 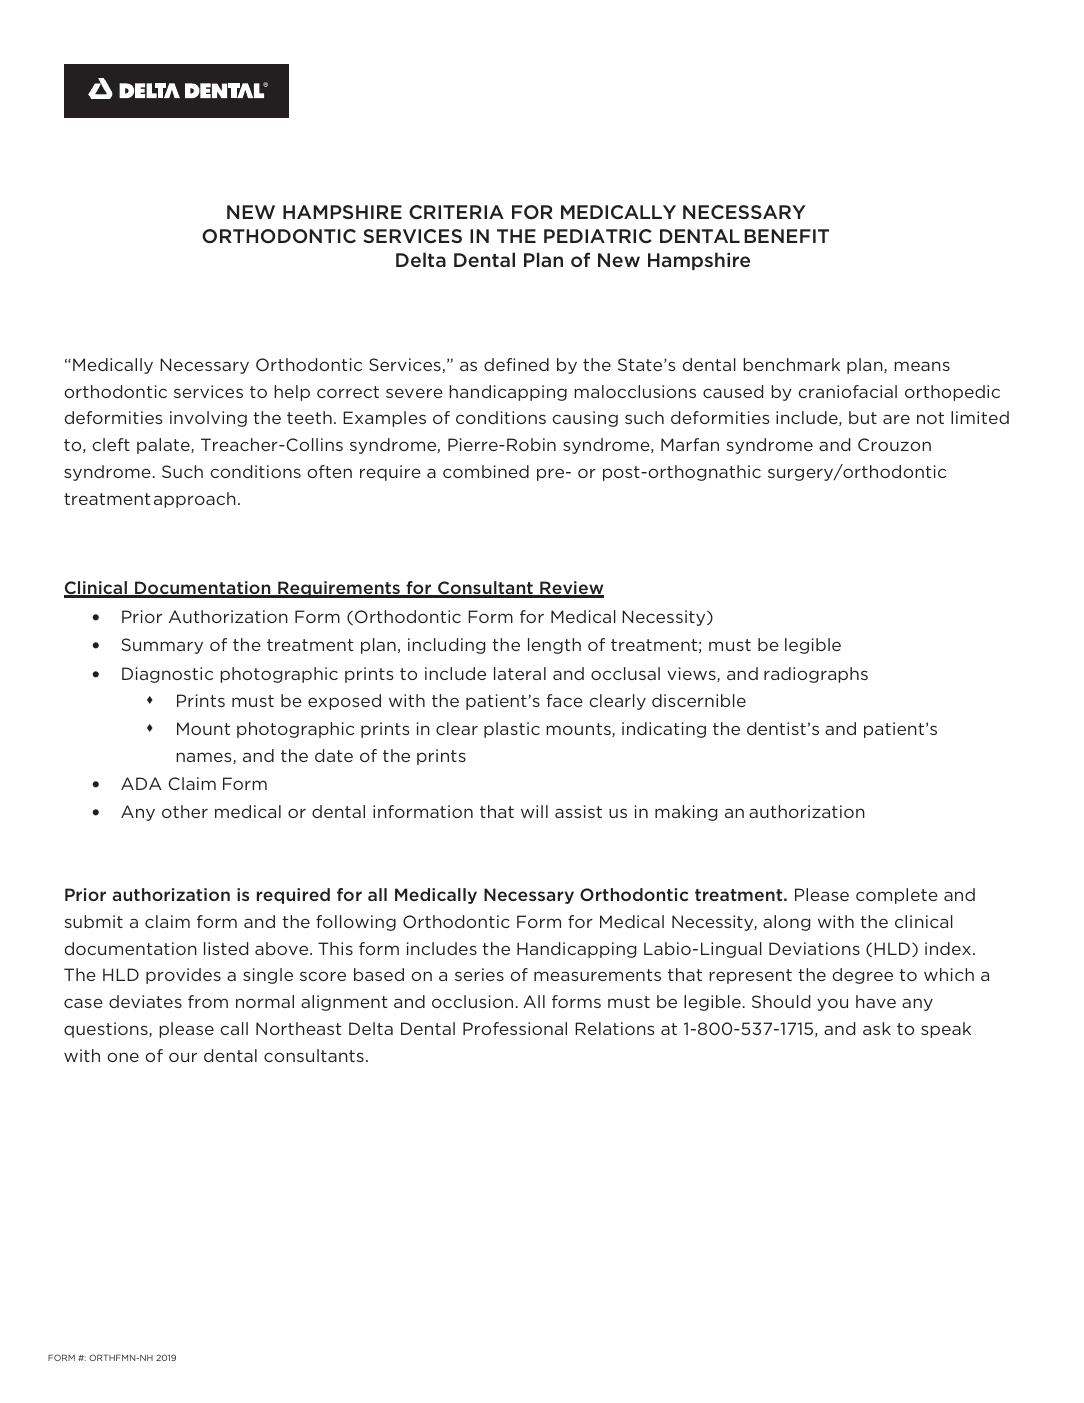 I want to click on combined, so click(x=486, y=471).
